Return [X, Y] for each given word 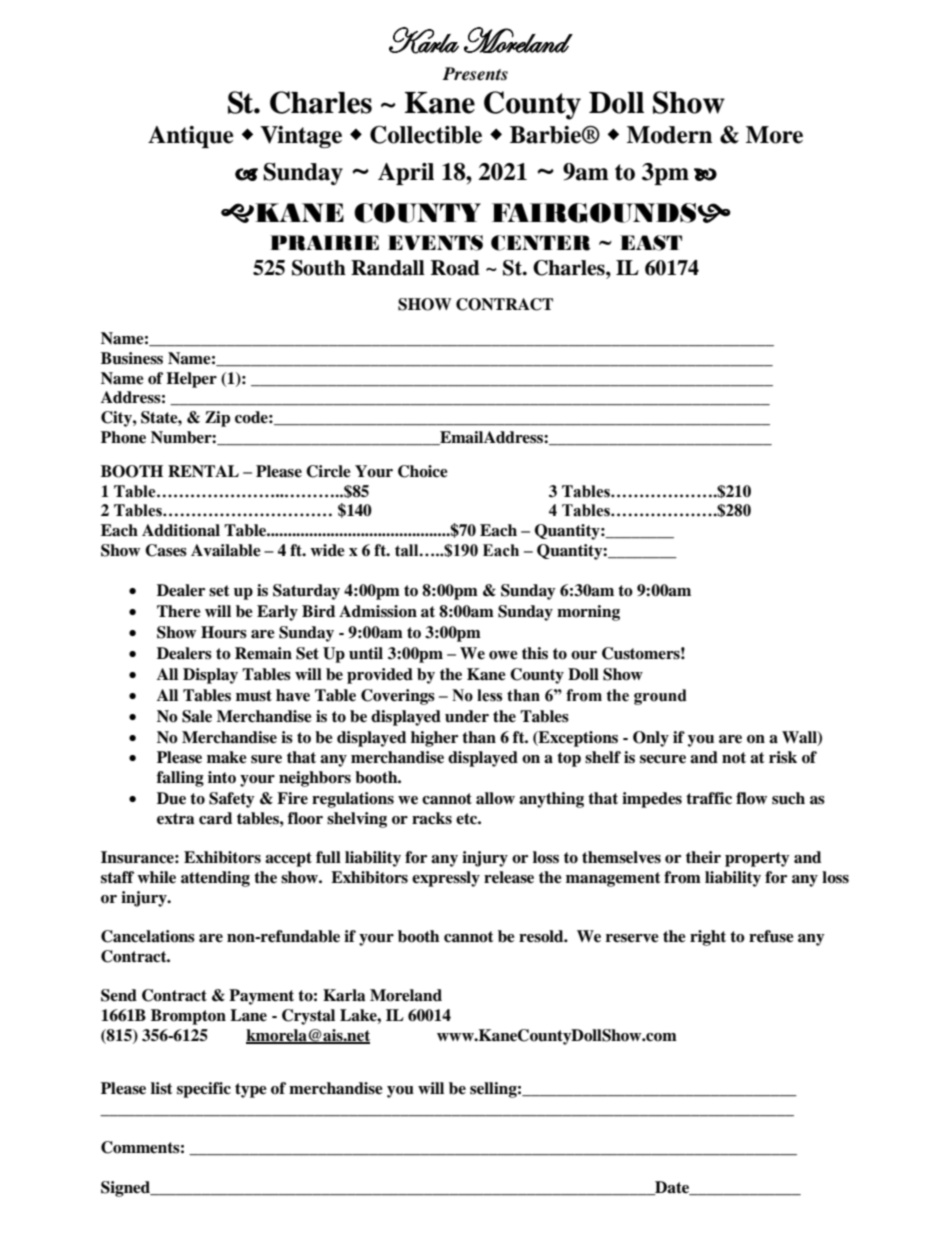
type [251, 1090]
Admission [378, 611]
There [179, 611]
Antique [191, 137]
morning [588, 613]
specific [204, 1090]
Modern [669, 135]
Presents [475, 74]
